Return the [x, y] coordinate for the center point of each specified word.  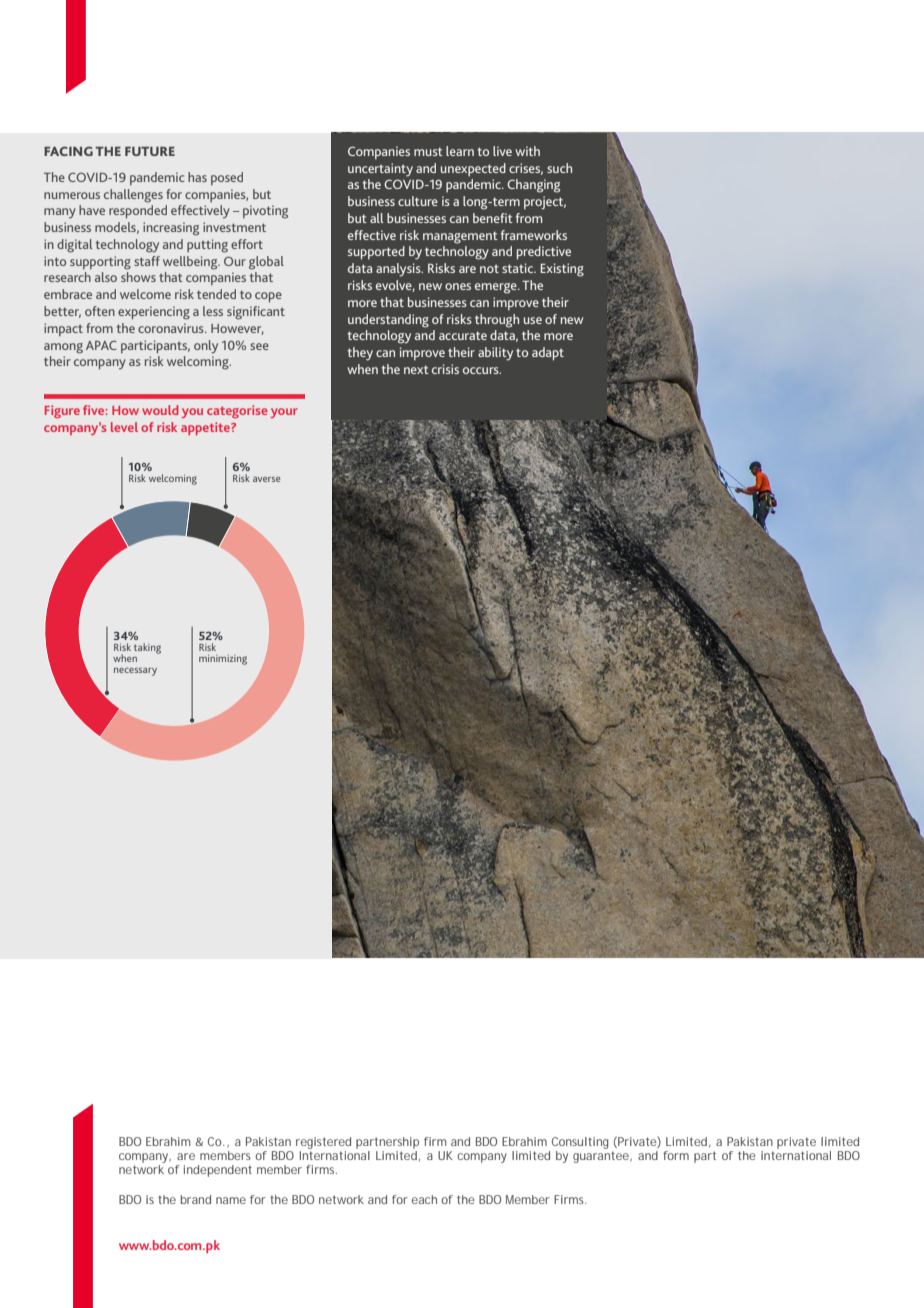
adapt [548, 354]
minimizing [223, 660]
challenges [133, 196]
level [124, 427]
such [559, 168]
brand [196, 1199]
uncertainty [380, 170]
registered [323, 1143]
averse [266, 479]
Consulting [580, 1143]
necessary [135, 671]
